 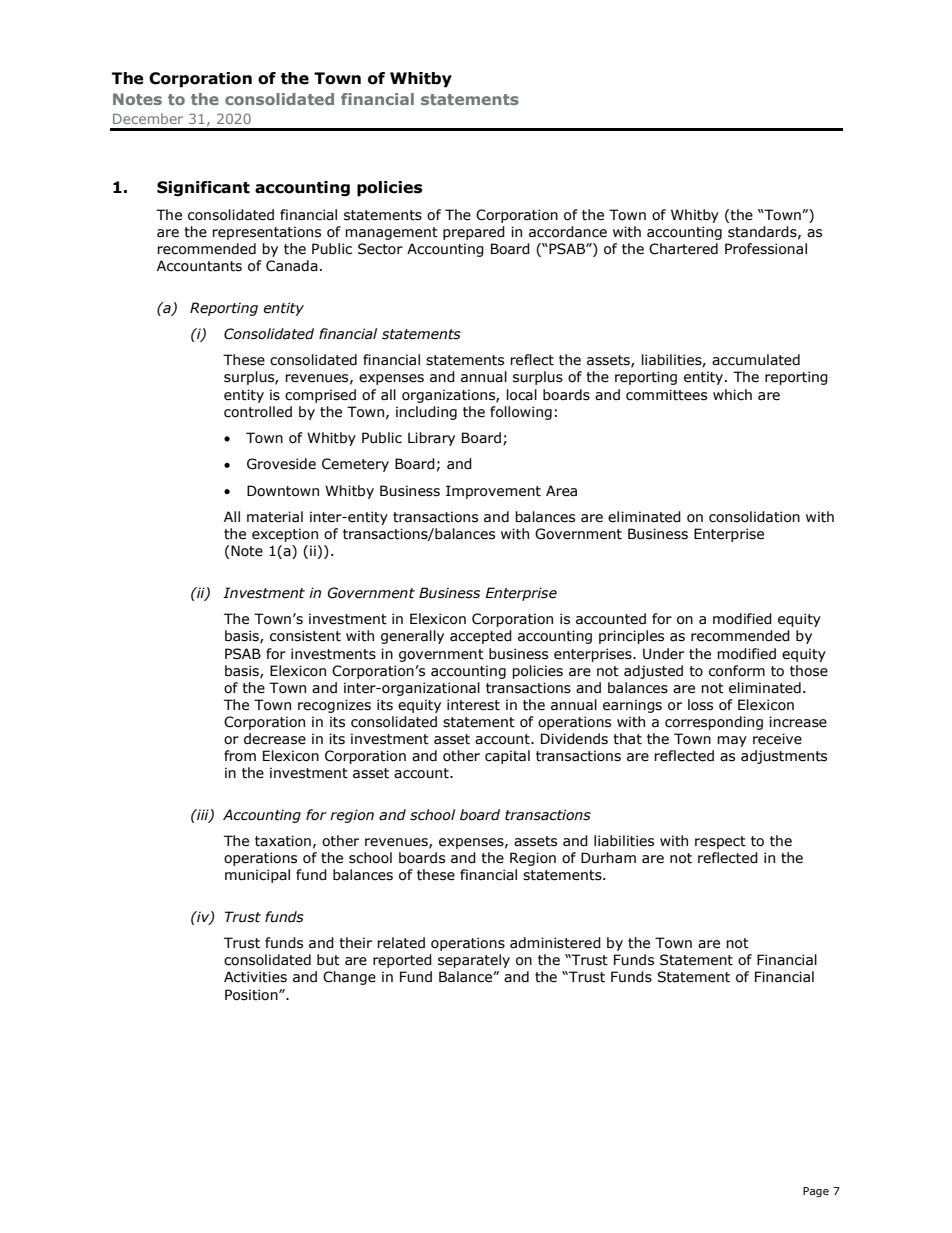 I want to click on consolidation, so click(x=754, y=517).
